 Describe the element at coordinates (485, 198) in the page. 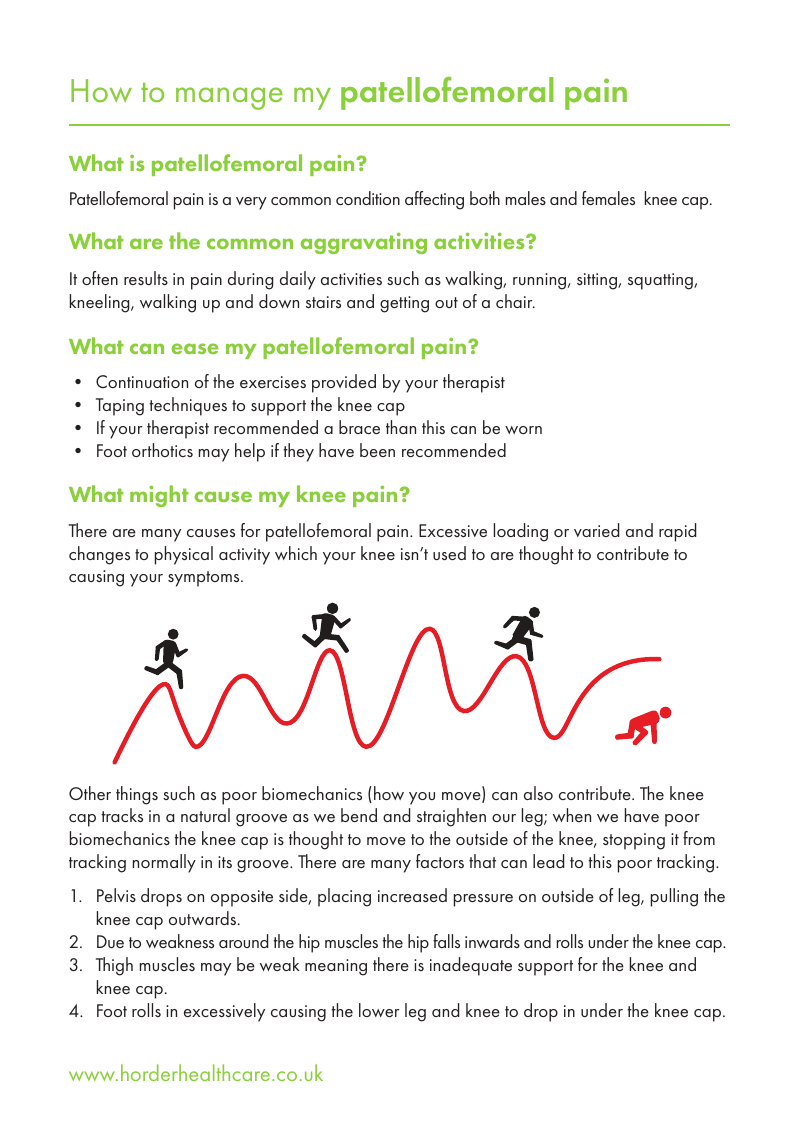

I see `both` at that location.
